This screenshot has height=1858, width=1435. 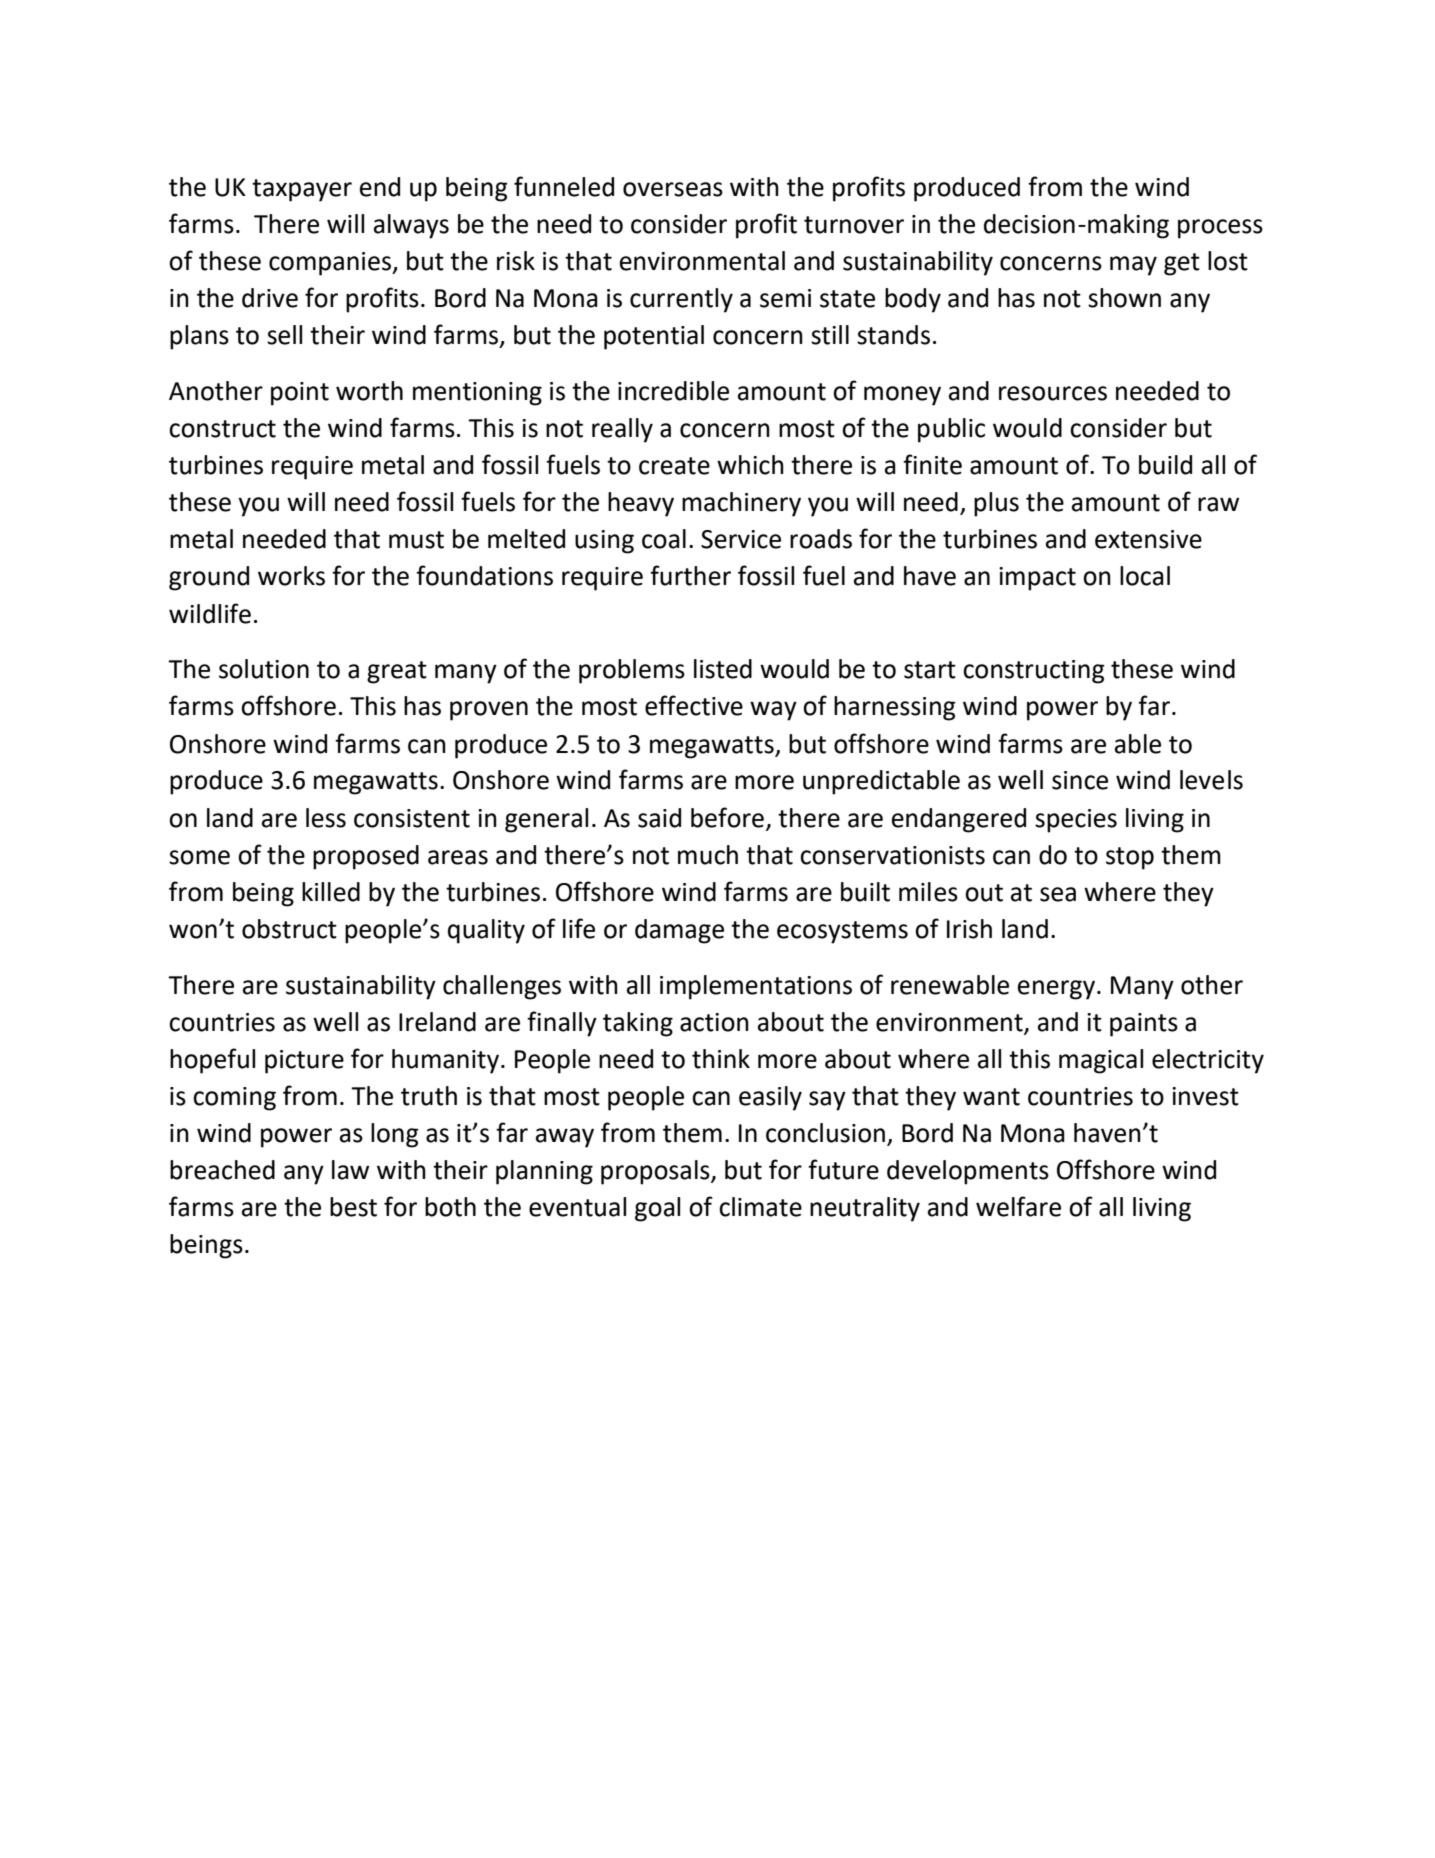 I want to click on may, so click(x=1133, y=266).
